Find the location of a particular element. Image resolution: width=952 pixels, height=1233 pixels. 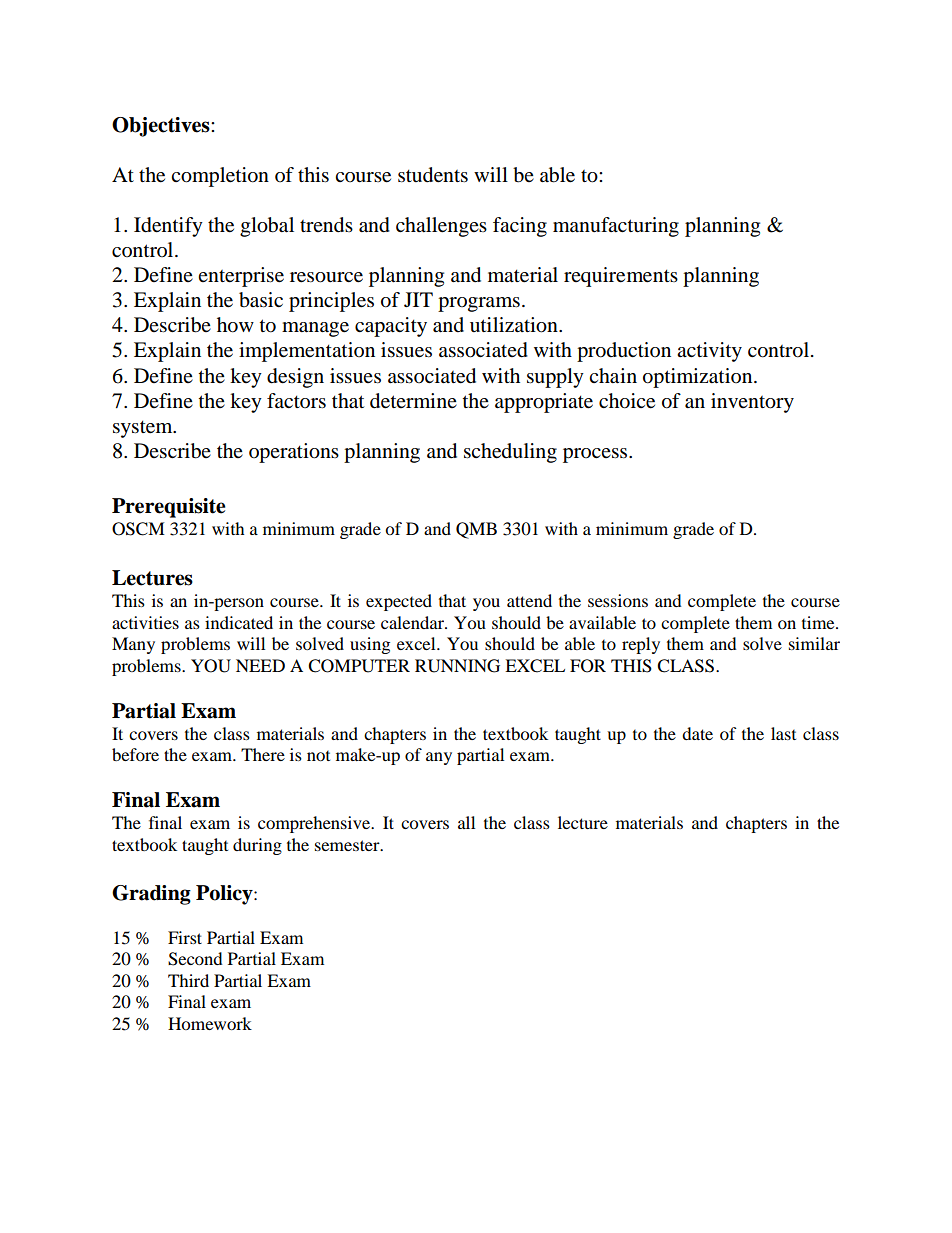

last is located at coordinates (783, 733).
